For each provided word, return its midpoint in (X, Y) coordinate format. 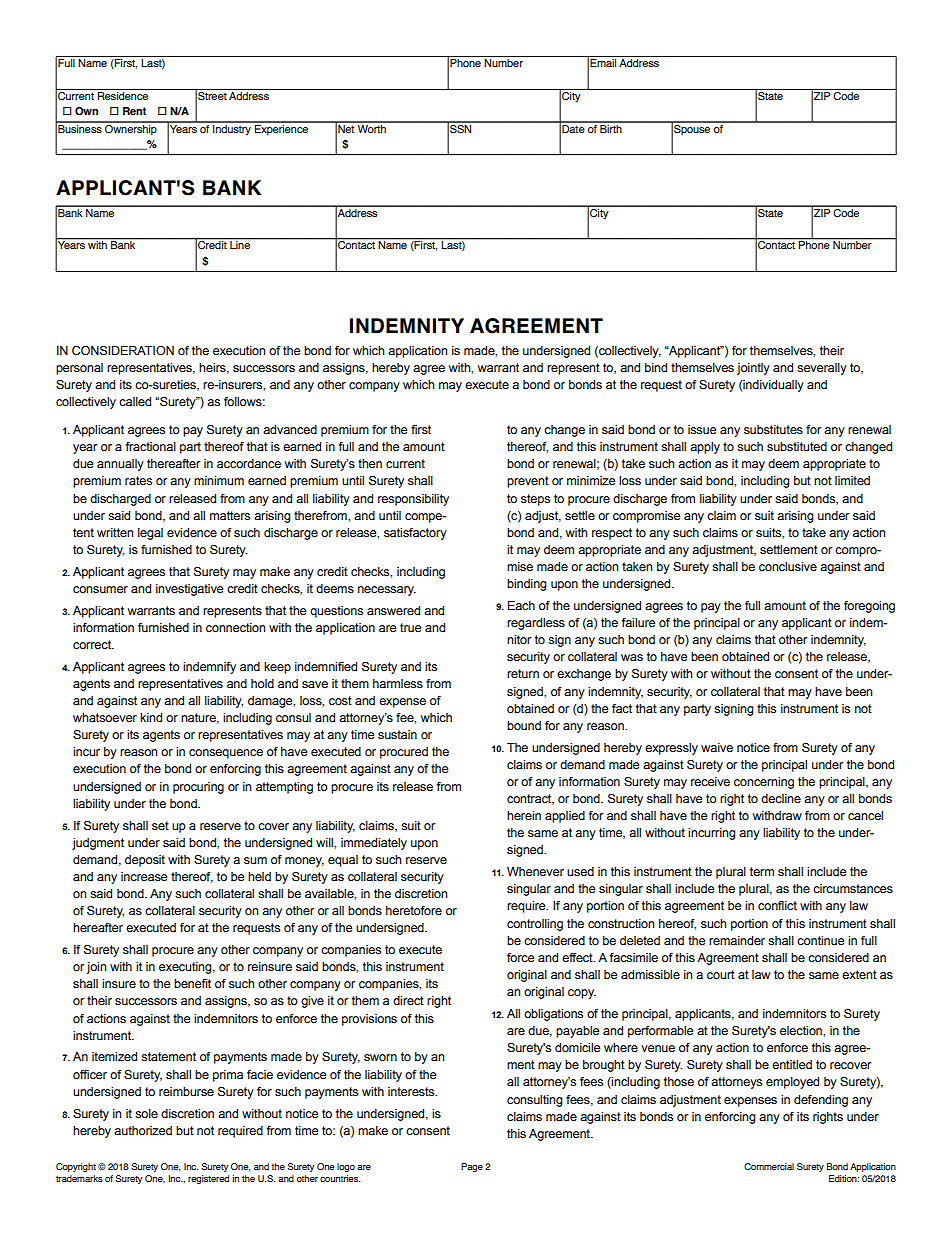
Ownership (131, 128)
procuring (198, 788)
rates (138, 480)
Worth (372, 127)
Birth (611, 127)
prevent (528, 482)
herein (524, 815)
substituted (797, 446)
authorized (143, 1130)
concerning (764, 783)
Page (472, 1167)
